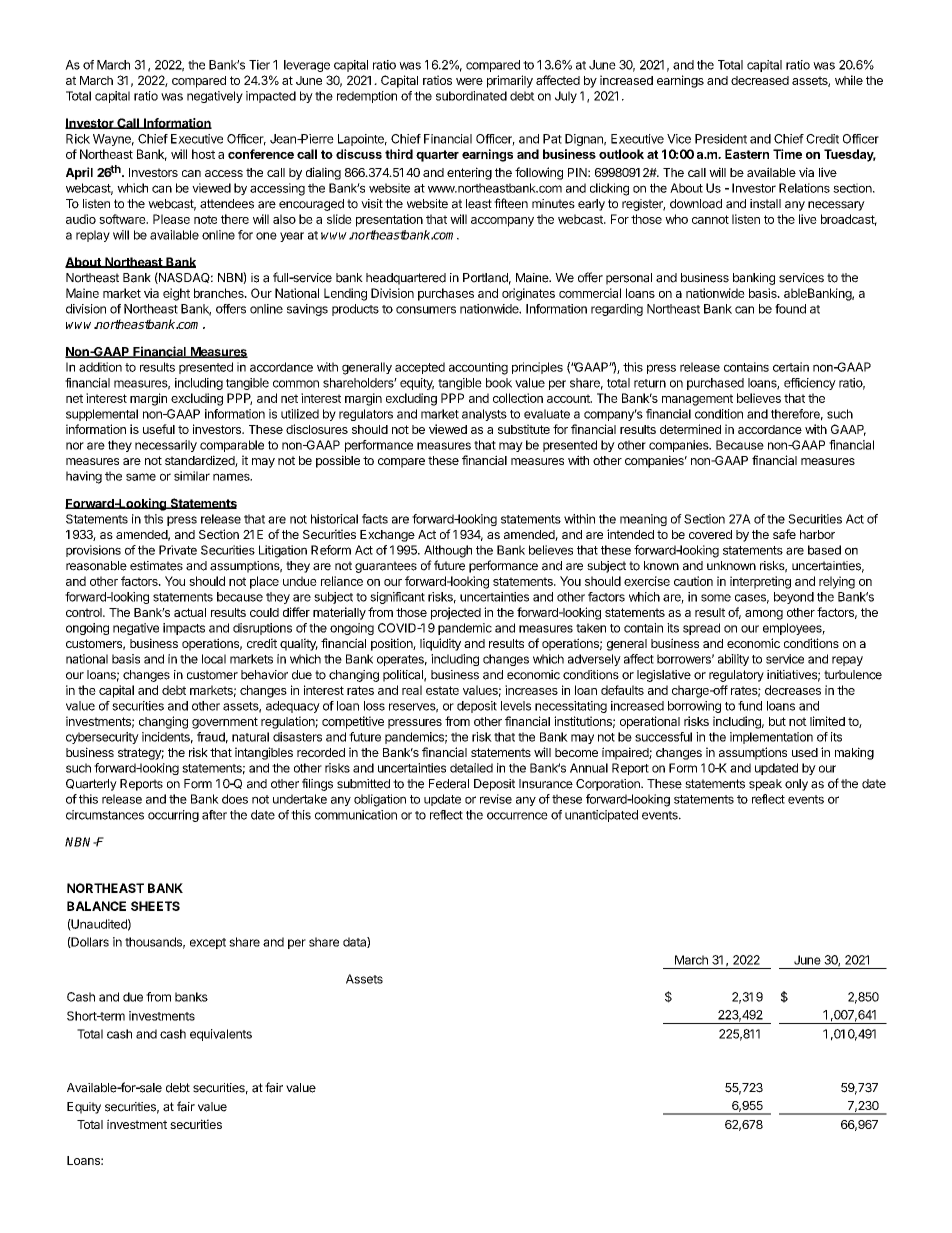 Image resolution: width=952 pixels, height=1233 pixels. What do you see at coordinates (471, 768) in the image?
I see `detailed` at bounding box center [471, 768].
